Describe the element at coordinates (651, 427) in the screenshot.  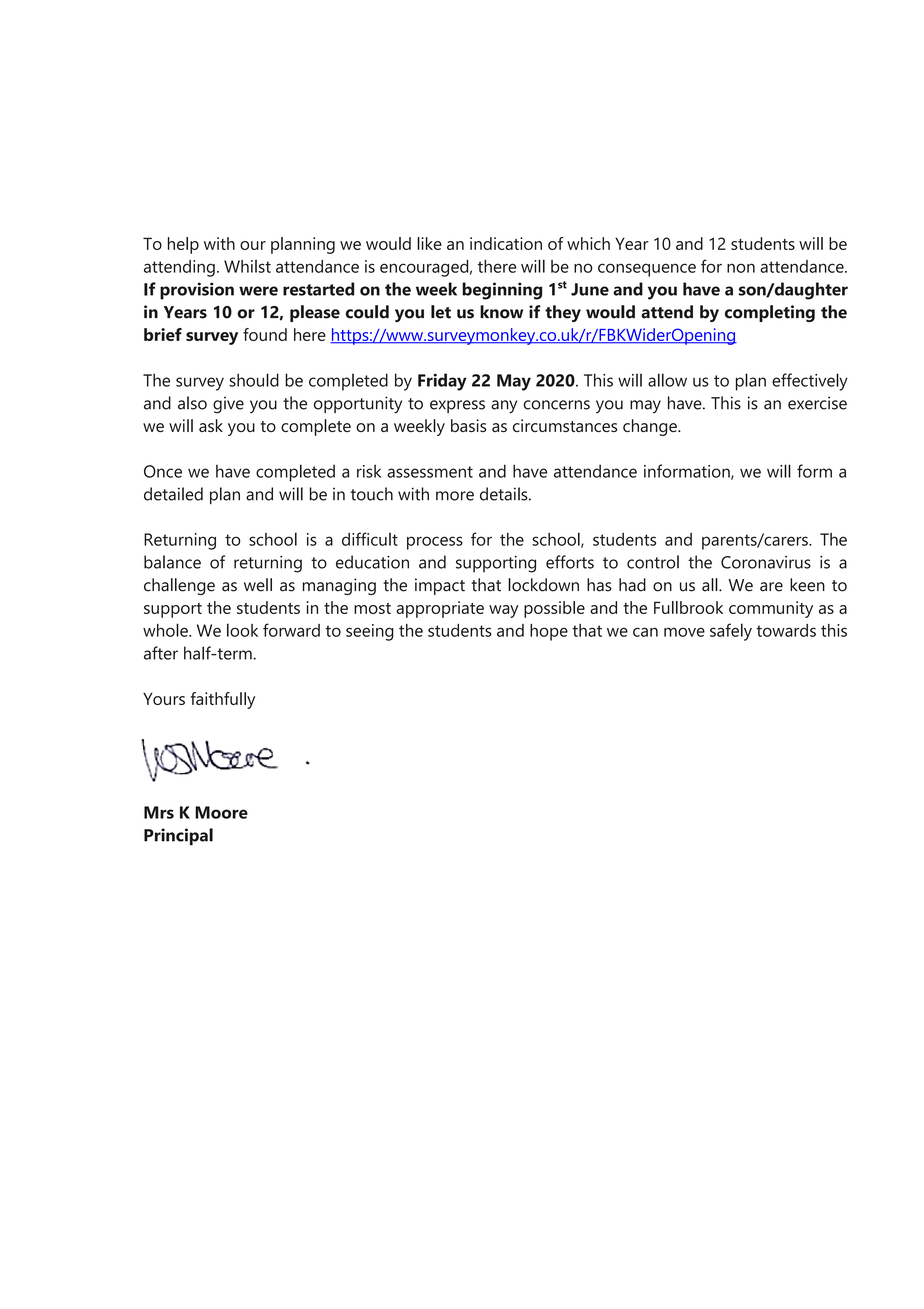
I see `change` at that location.
